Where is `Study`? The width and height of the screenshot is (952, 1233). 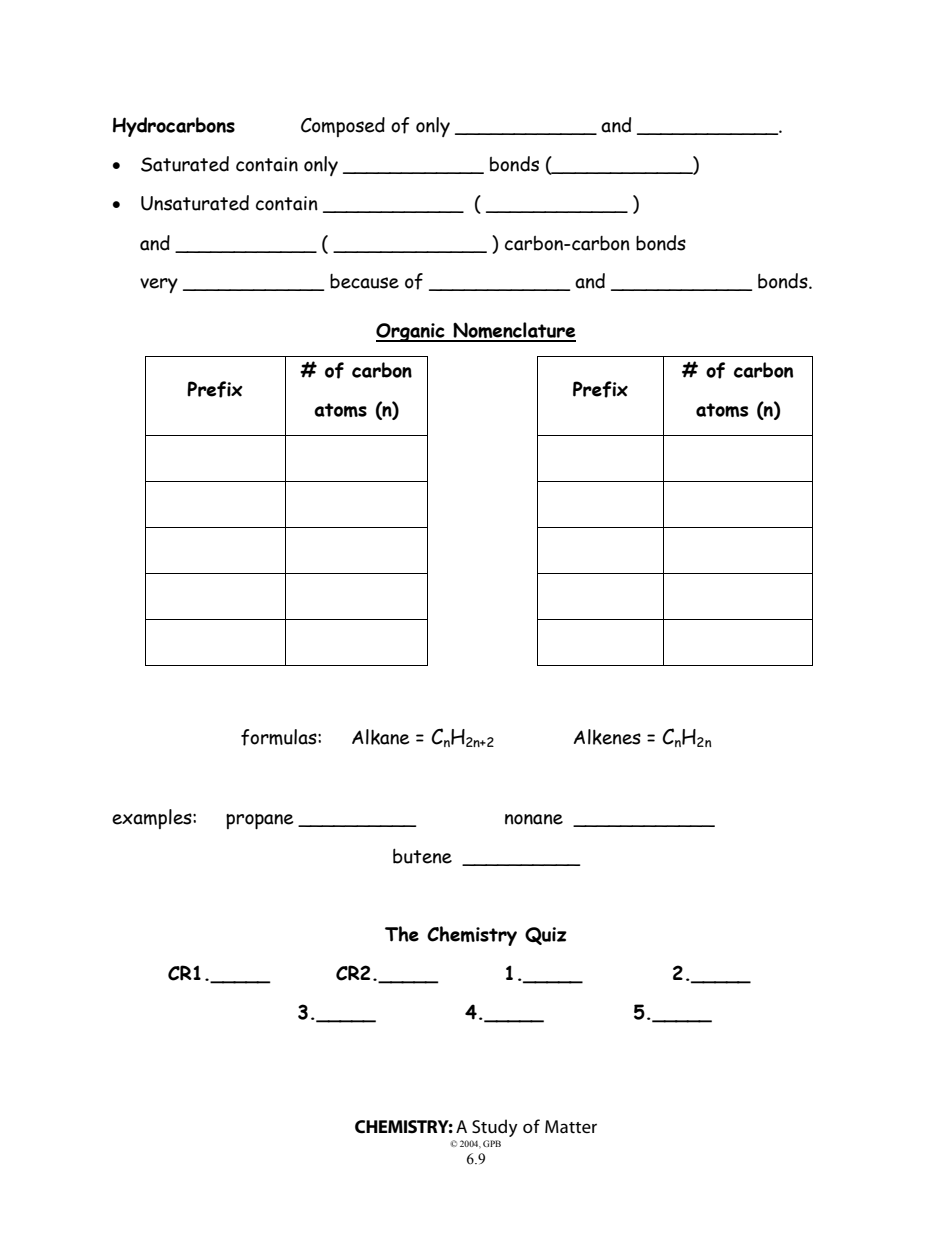 Study is located at coordinates (495, 1128).
